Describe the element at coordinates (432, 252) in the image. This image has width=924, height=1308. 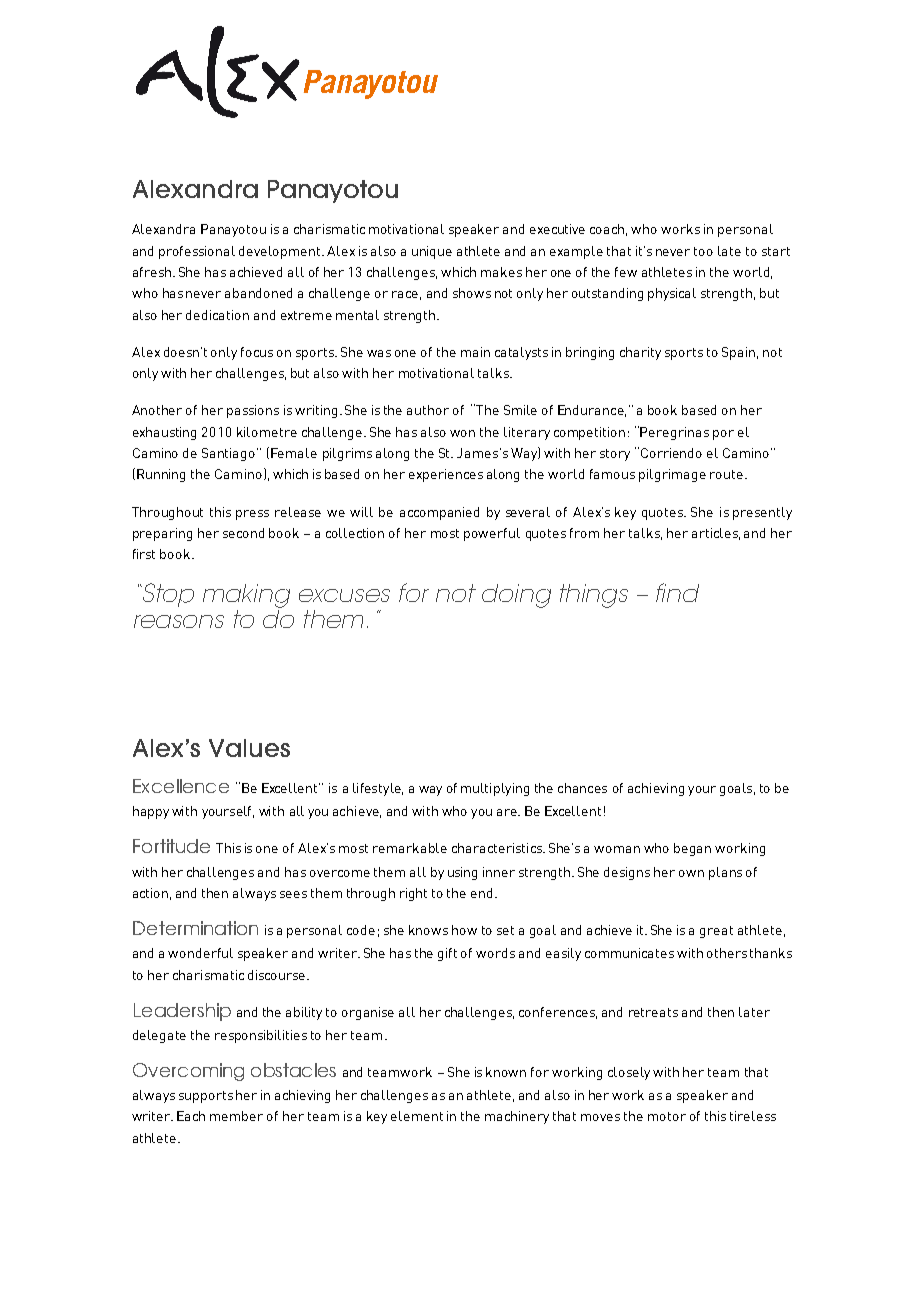
I see `unique` at that location.
